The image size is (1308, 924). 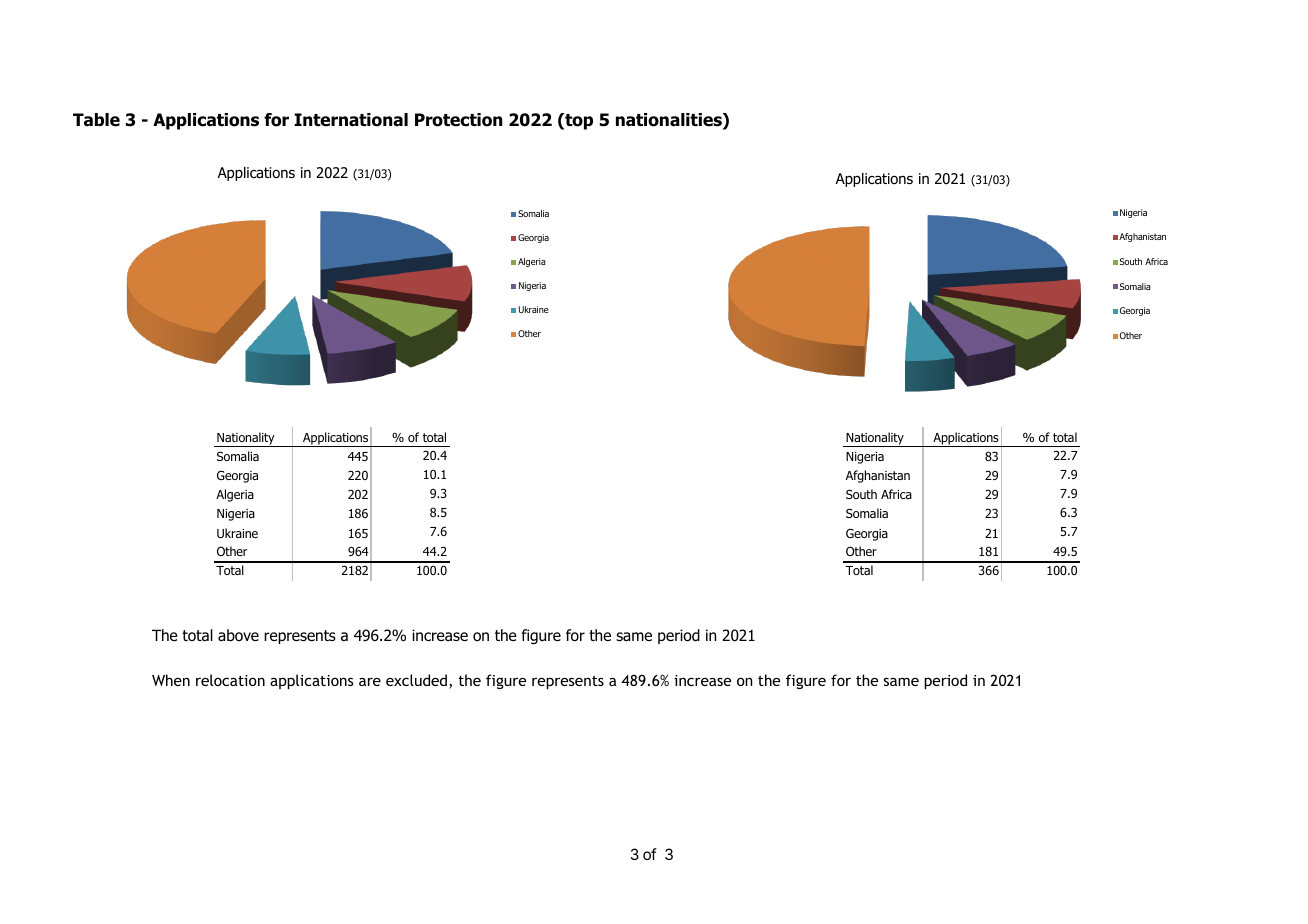 I want to click on When, so click(x=171, y=680).
